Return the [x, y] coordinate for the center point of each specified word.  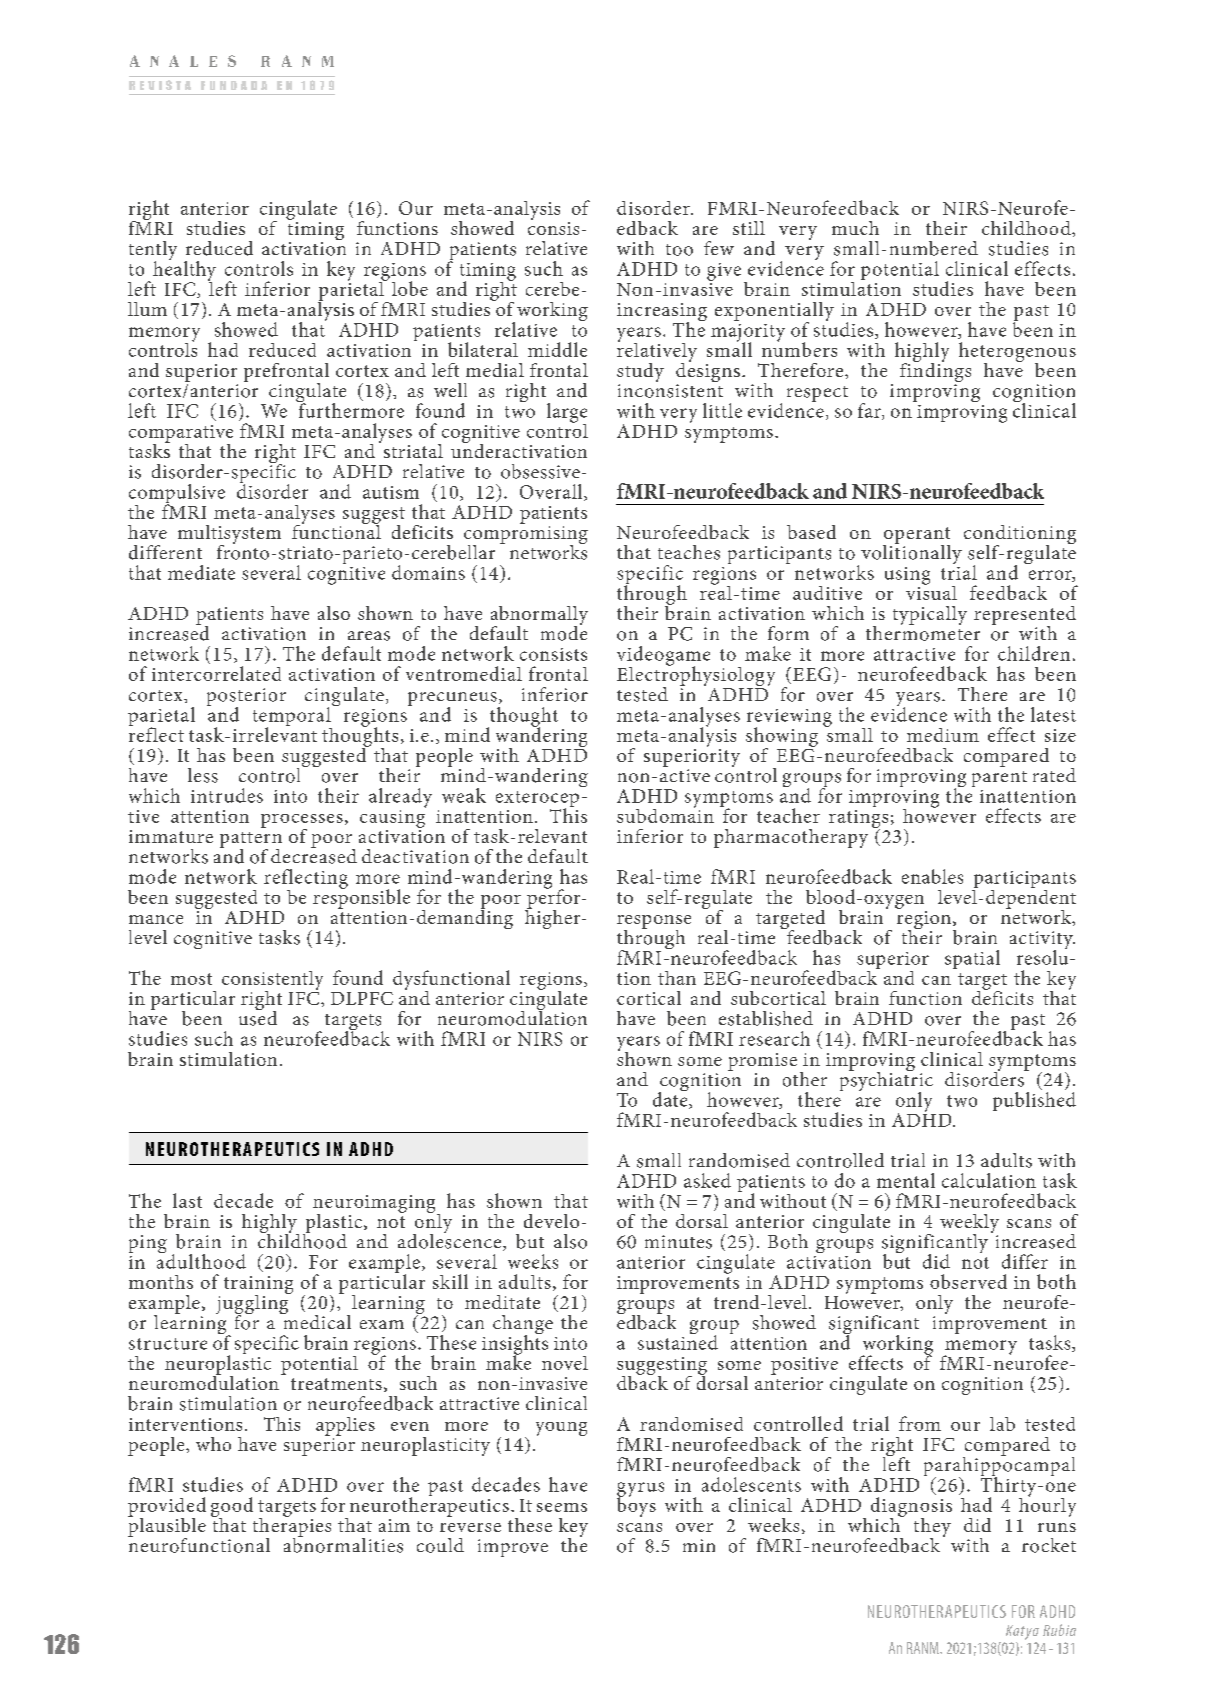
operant [916, 536]
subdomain [665, 814]
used [258, 1017]
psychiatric [886, 1081]
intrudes [227, 795]
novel [565, 1363]
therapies [292, 1527]
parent [999, 779]
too [679, 250]
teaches [689, 552]
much [855, 228]
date [671, 1099]
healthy [184, 271]
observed [968, 1281]
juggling [253, 1304]
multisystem [229, 536]
